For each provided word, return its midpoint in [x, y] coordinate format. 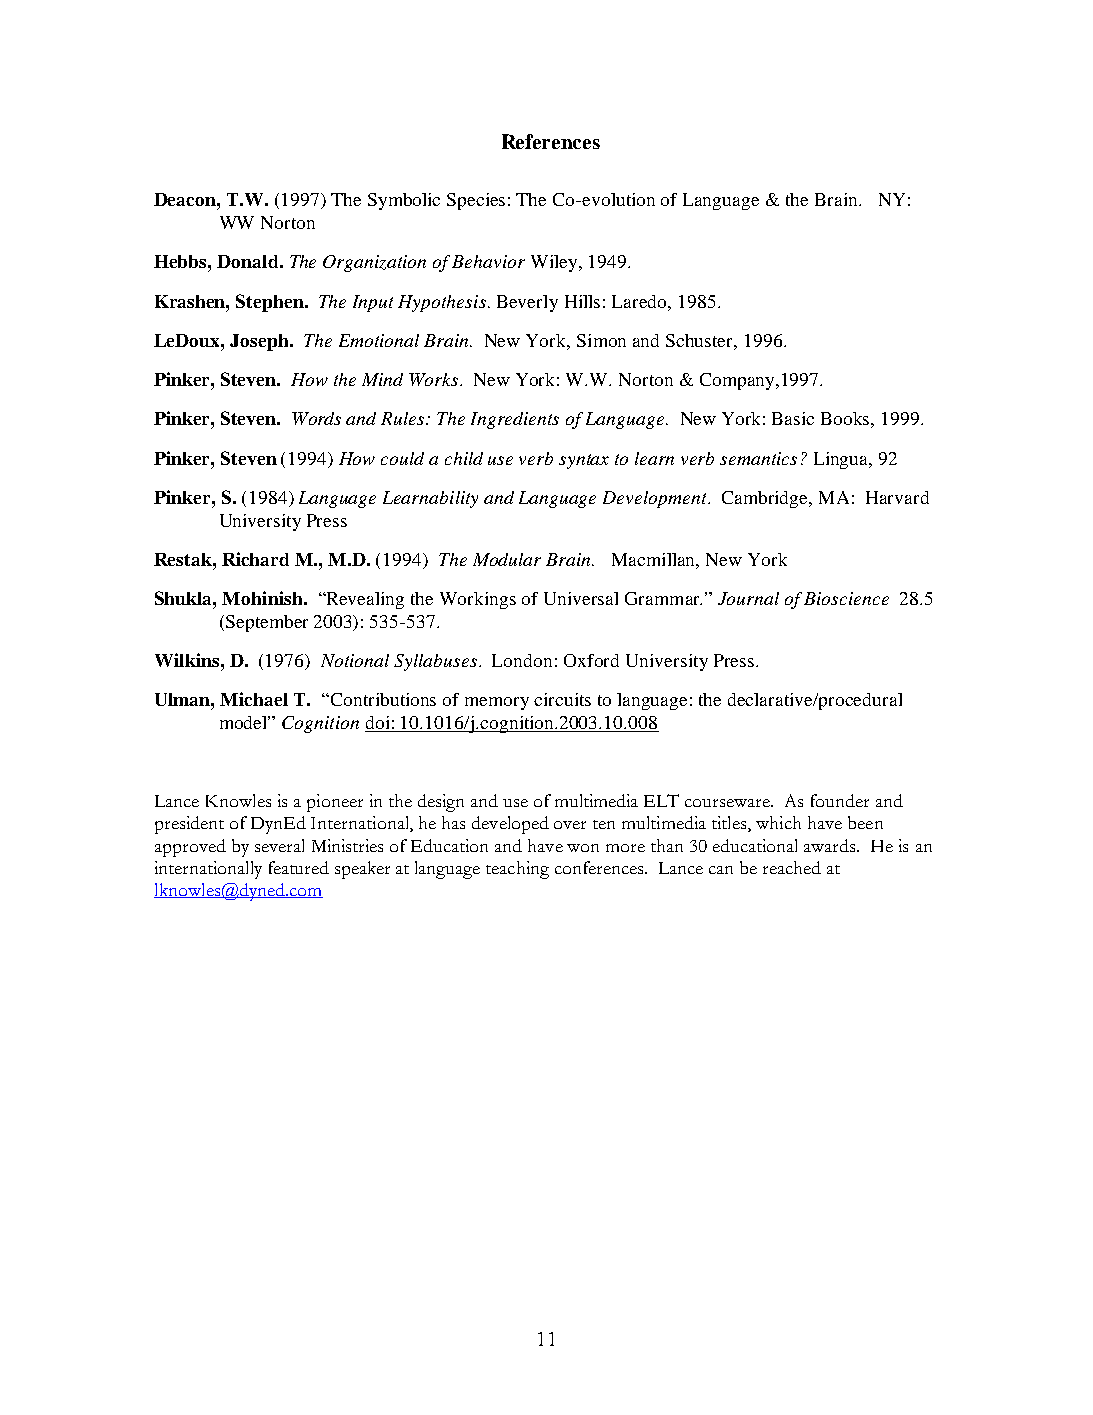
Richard [255, 559]
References [551, 141]
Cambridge [766, 499]
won [583, 848]
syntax [584, 461]
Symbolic [404, 201]
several [279, 845]
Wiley [555, 263]
